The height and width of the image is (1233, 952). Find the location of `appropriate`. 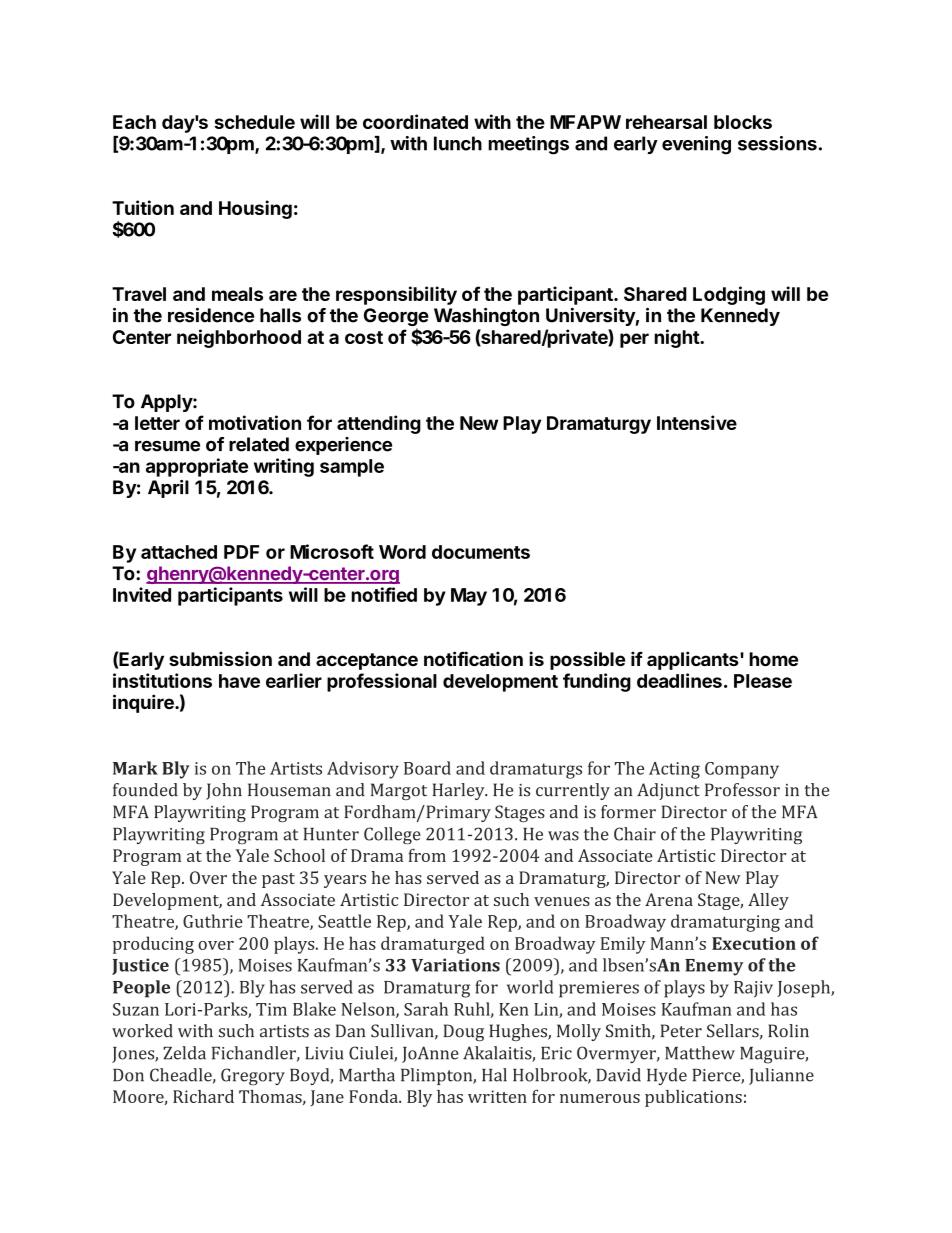

appropriate is located at coordinates (197, 467).
